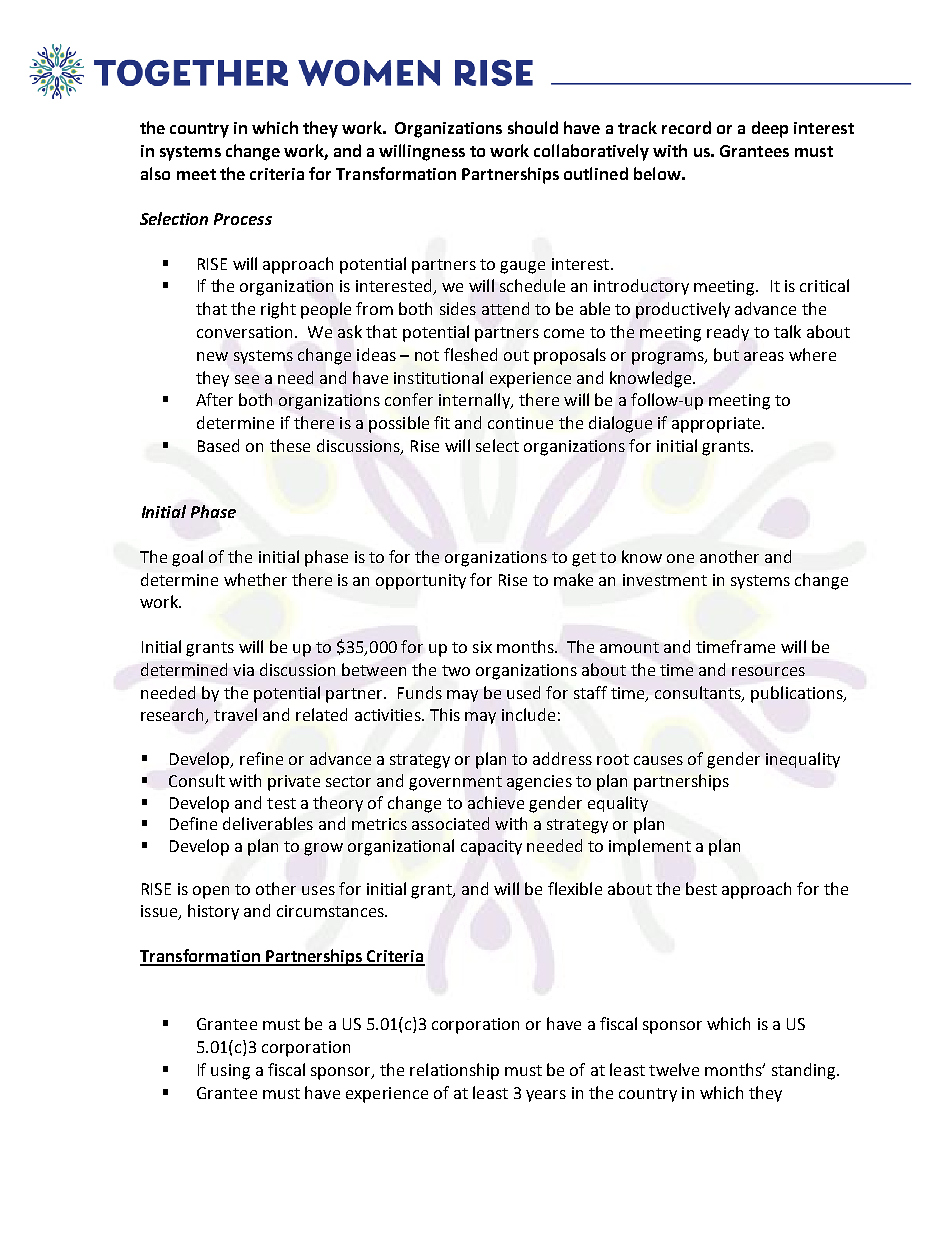  What do you see at coordinates (482, 647) in the screenshot?
I see `six` at bounding box center [482, 647].
